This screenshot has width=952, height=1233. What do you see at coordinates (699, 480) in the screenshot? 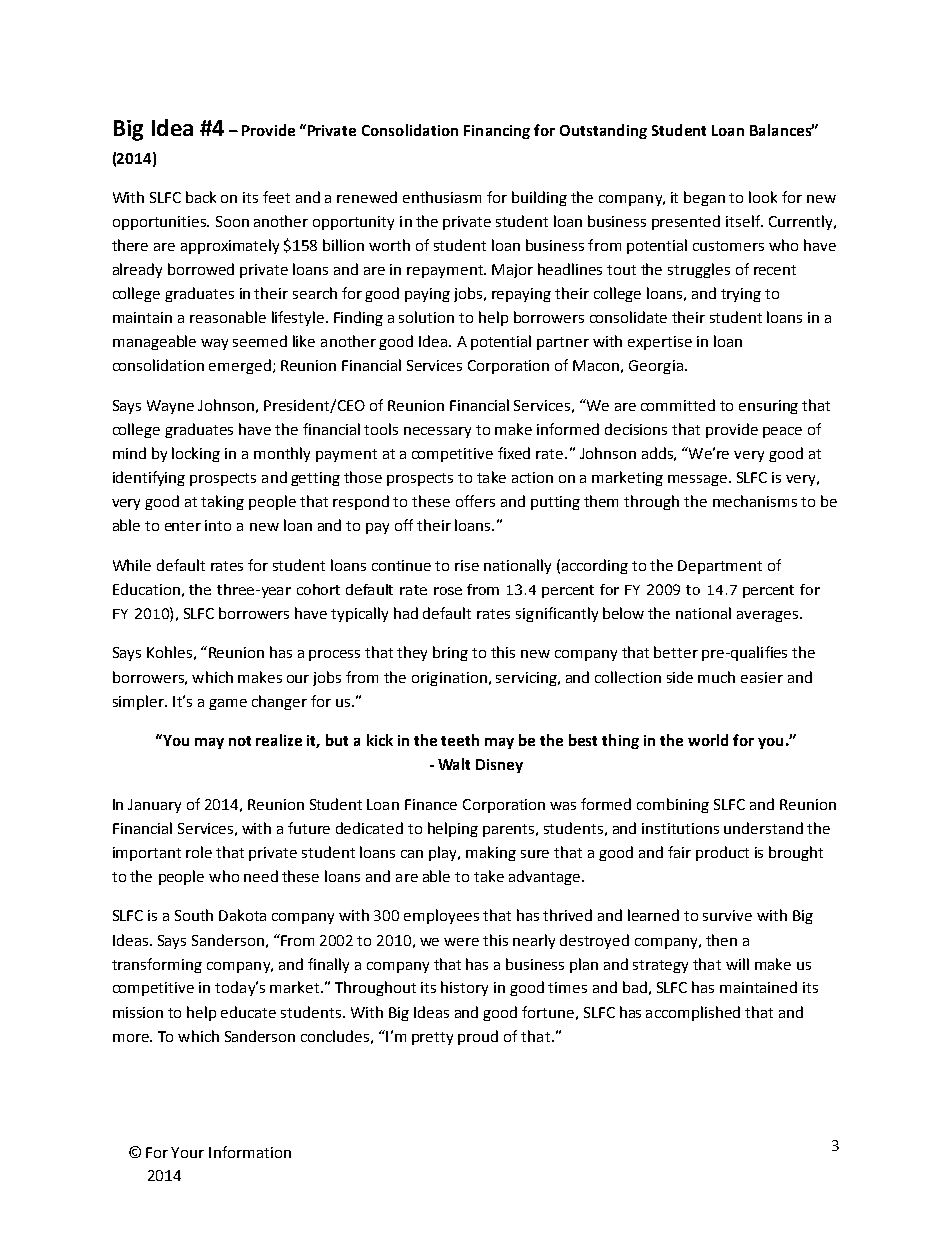
I see `message` at bounding box center [699, 480].
